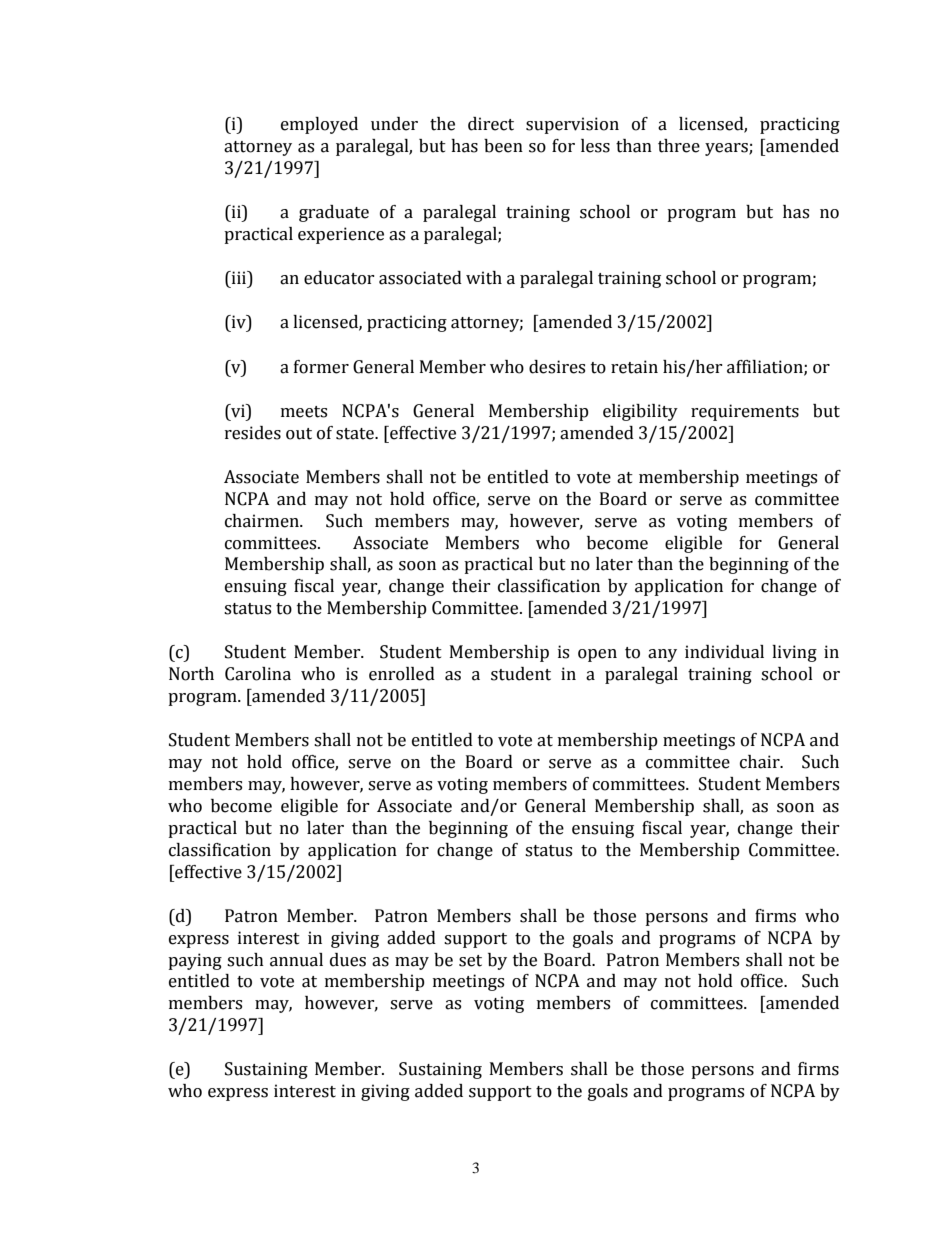  Describe the element at coordinates (679, 146) in the screenshot. I see `three` at that location.
